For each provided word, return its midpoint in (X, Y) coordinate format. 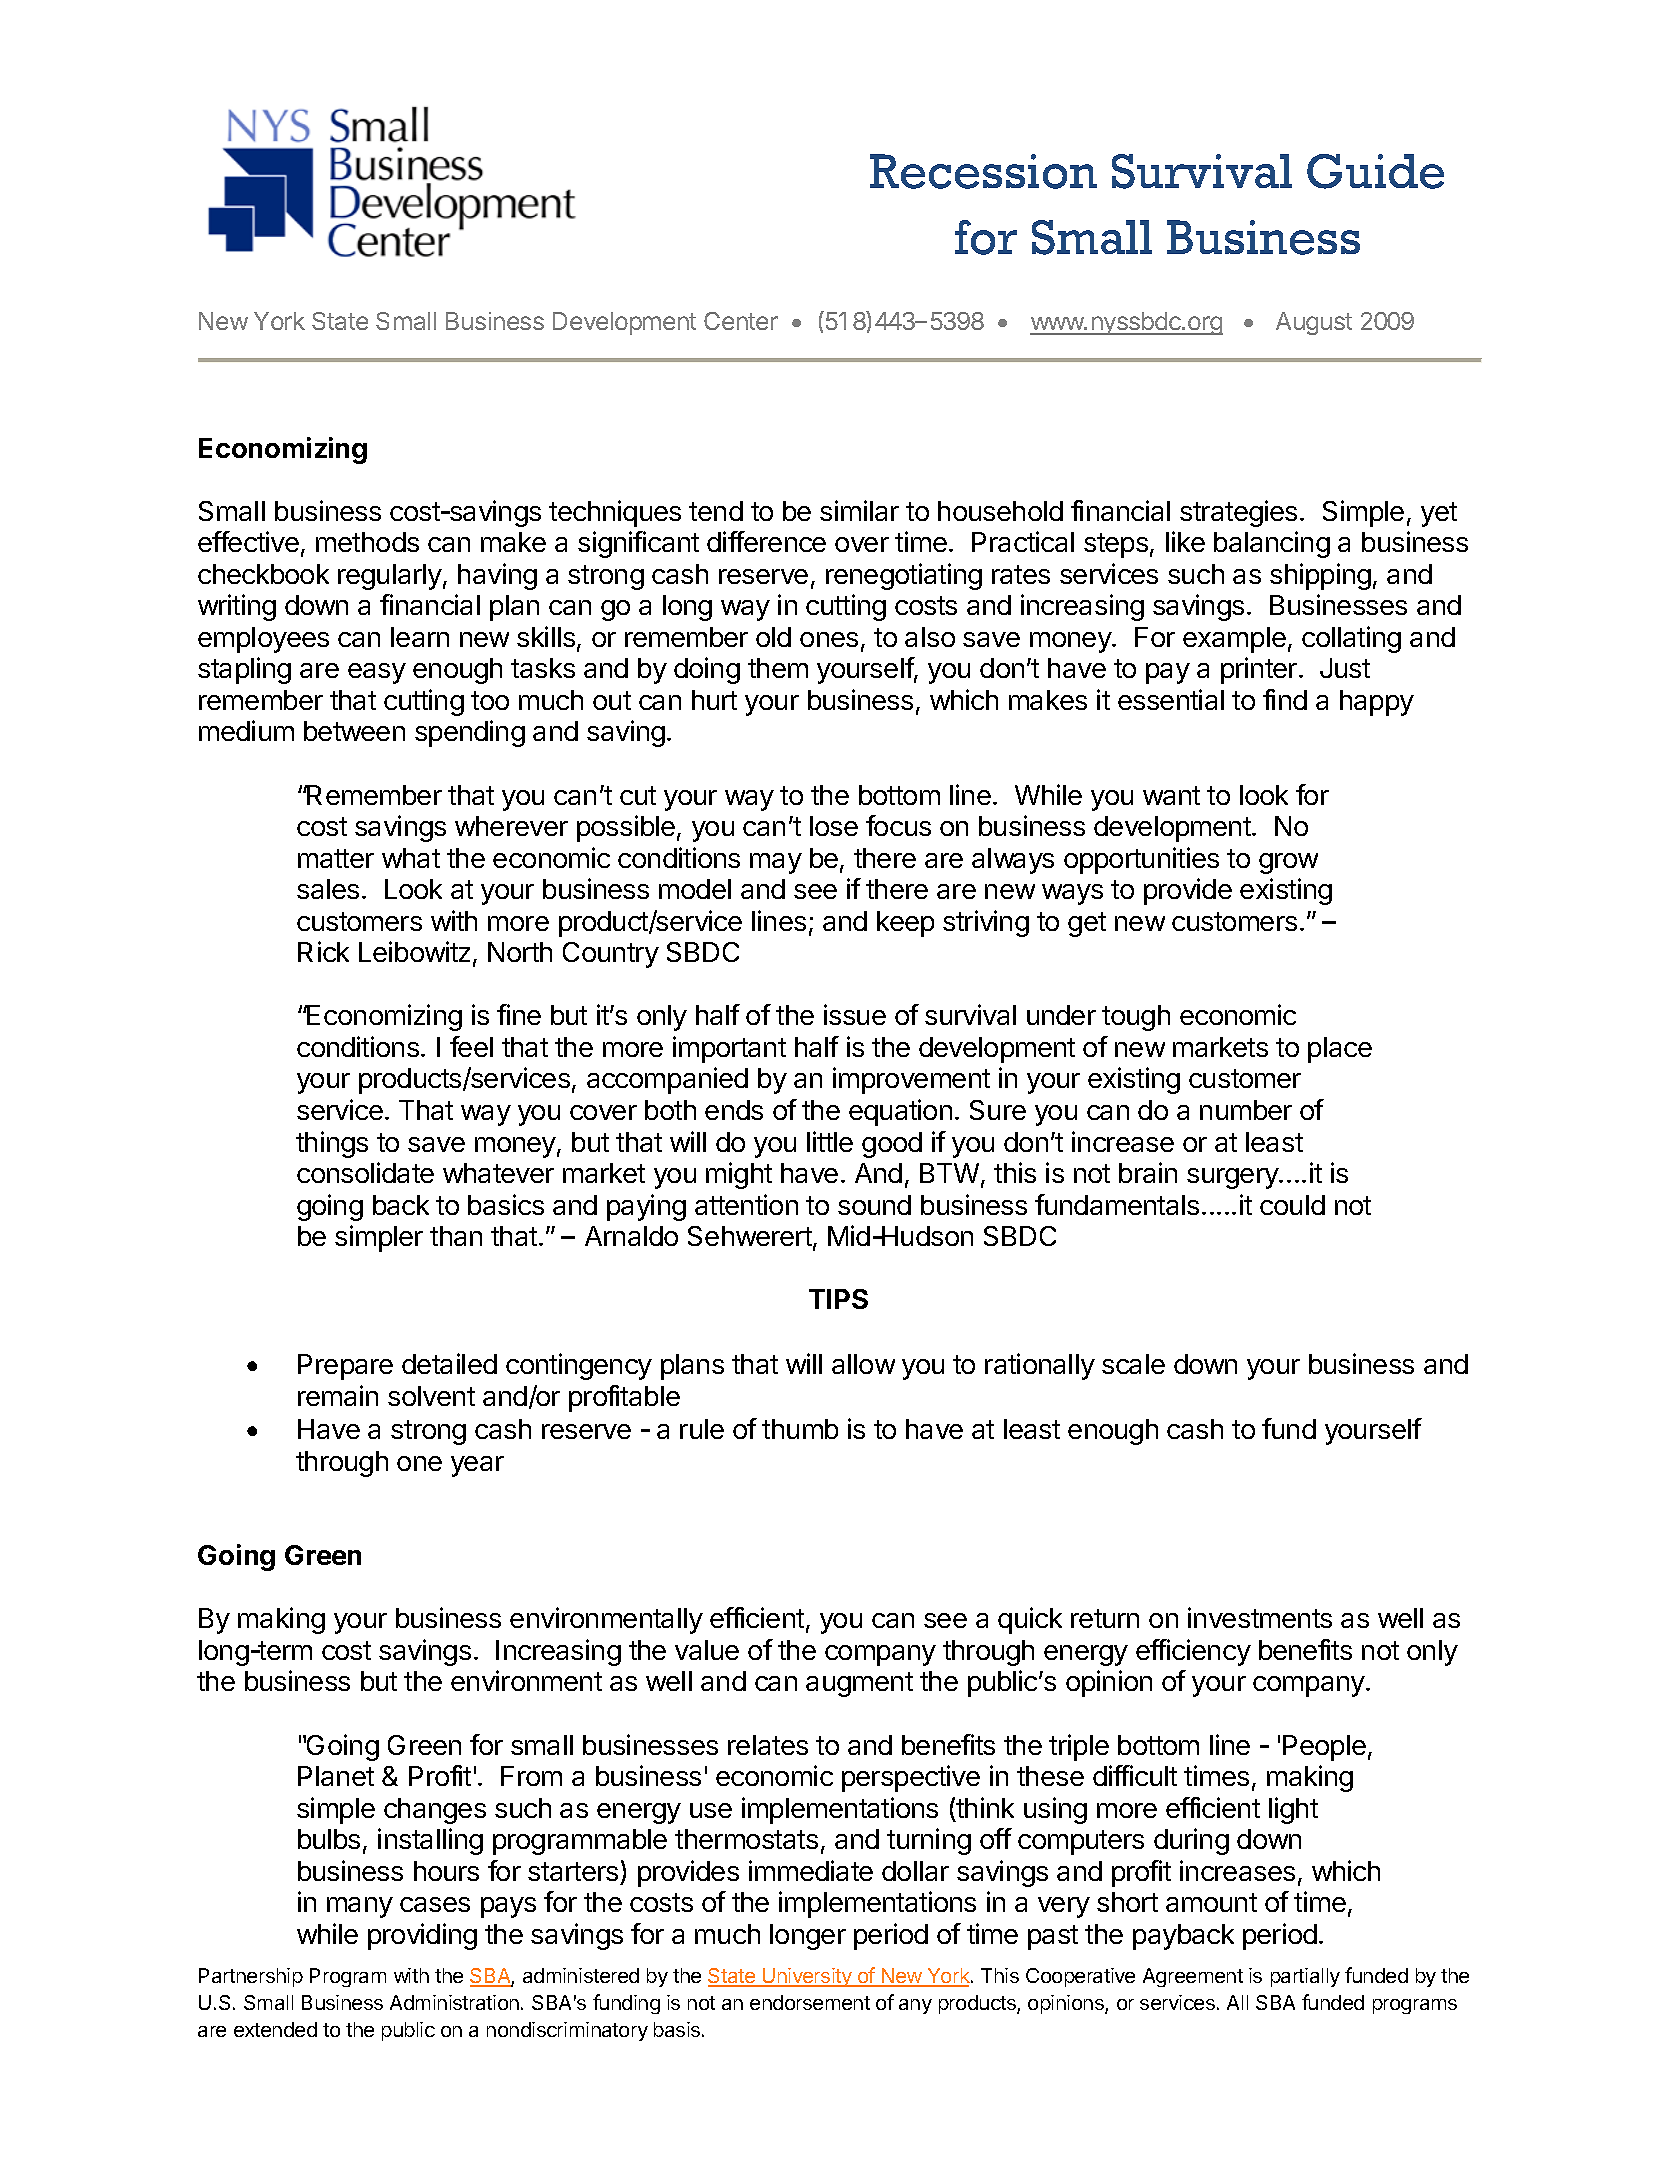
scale (1133, 1364)
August (1314, 323)
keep (905, 924)
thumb (800, 1429)
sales (328, 889)
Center (741, 321)
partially (1305, 1977)
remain (338, 1395)
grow (1288, 863)
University (807, 1977)
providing (422, 1936)
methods (367, 542)
